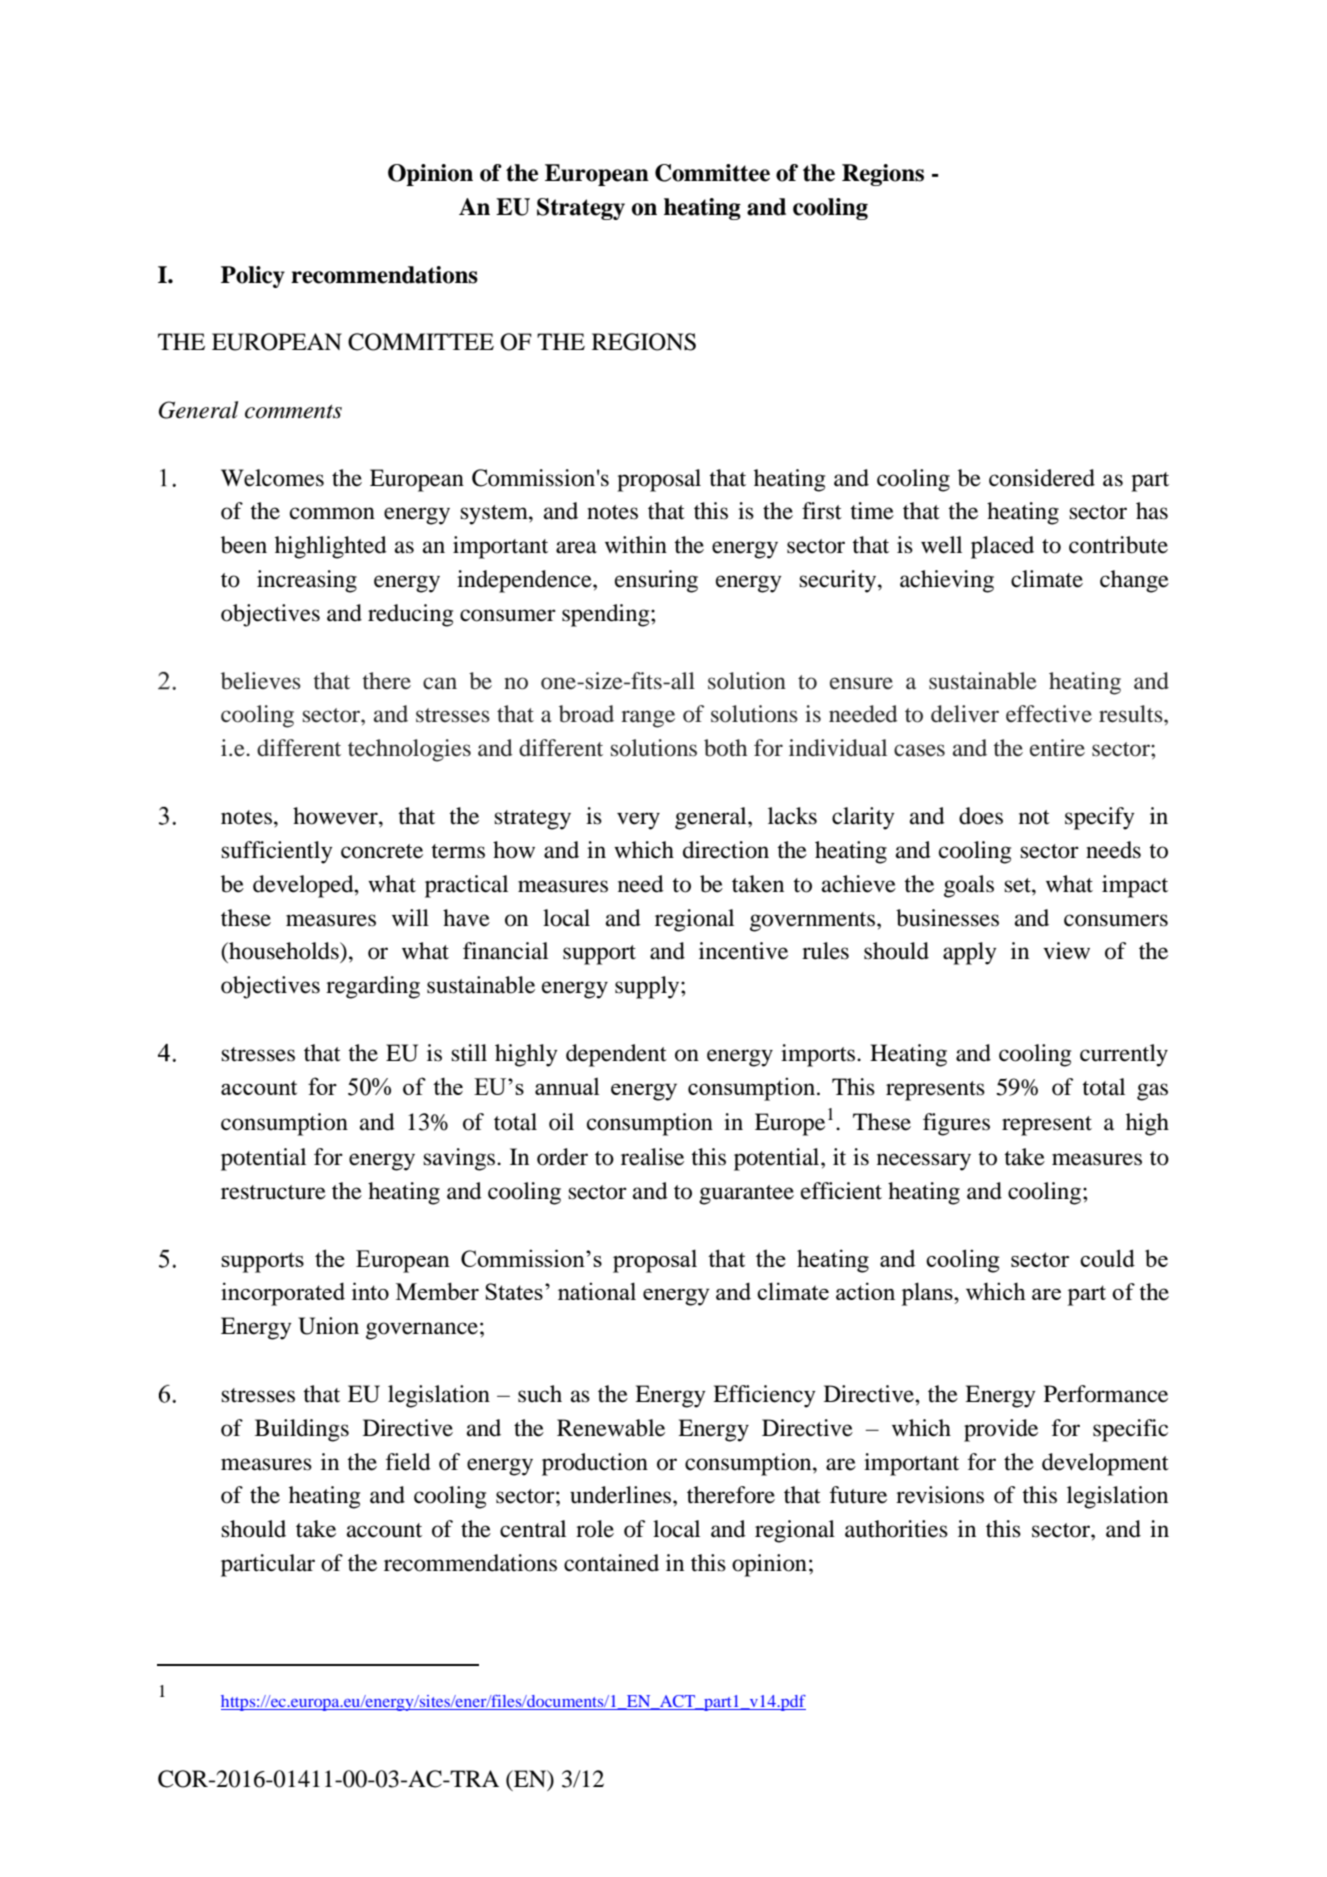  I want to click on could, so click(1107, 1258).
